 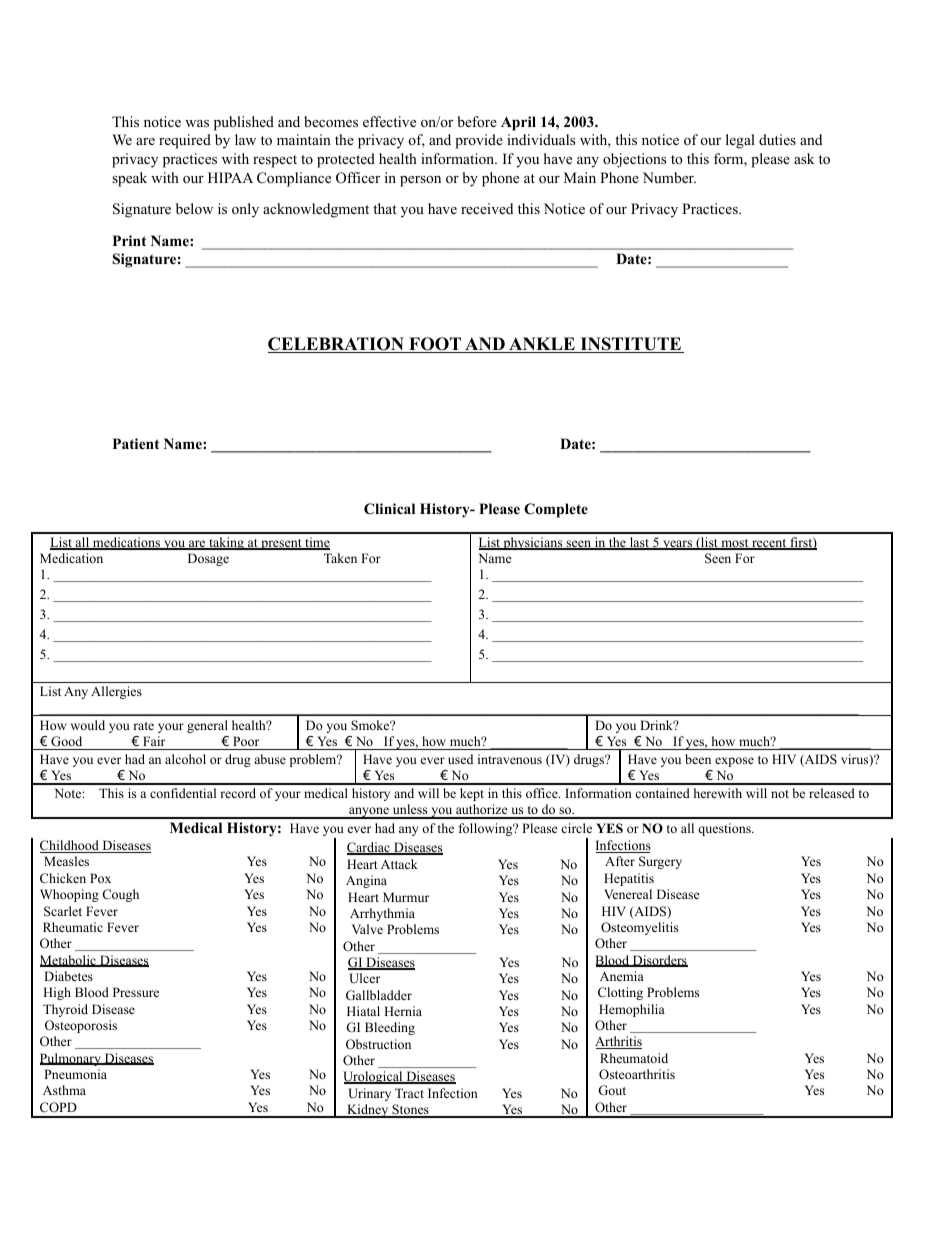 What do you see at coordinates (185, 759) in the image?
I see `alcohol` at bounding box center [185, 759].
